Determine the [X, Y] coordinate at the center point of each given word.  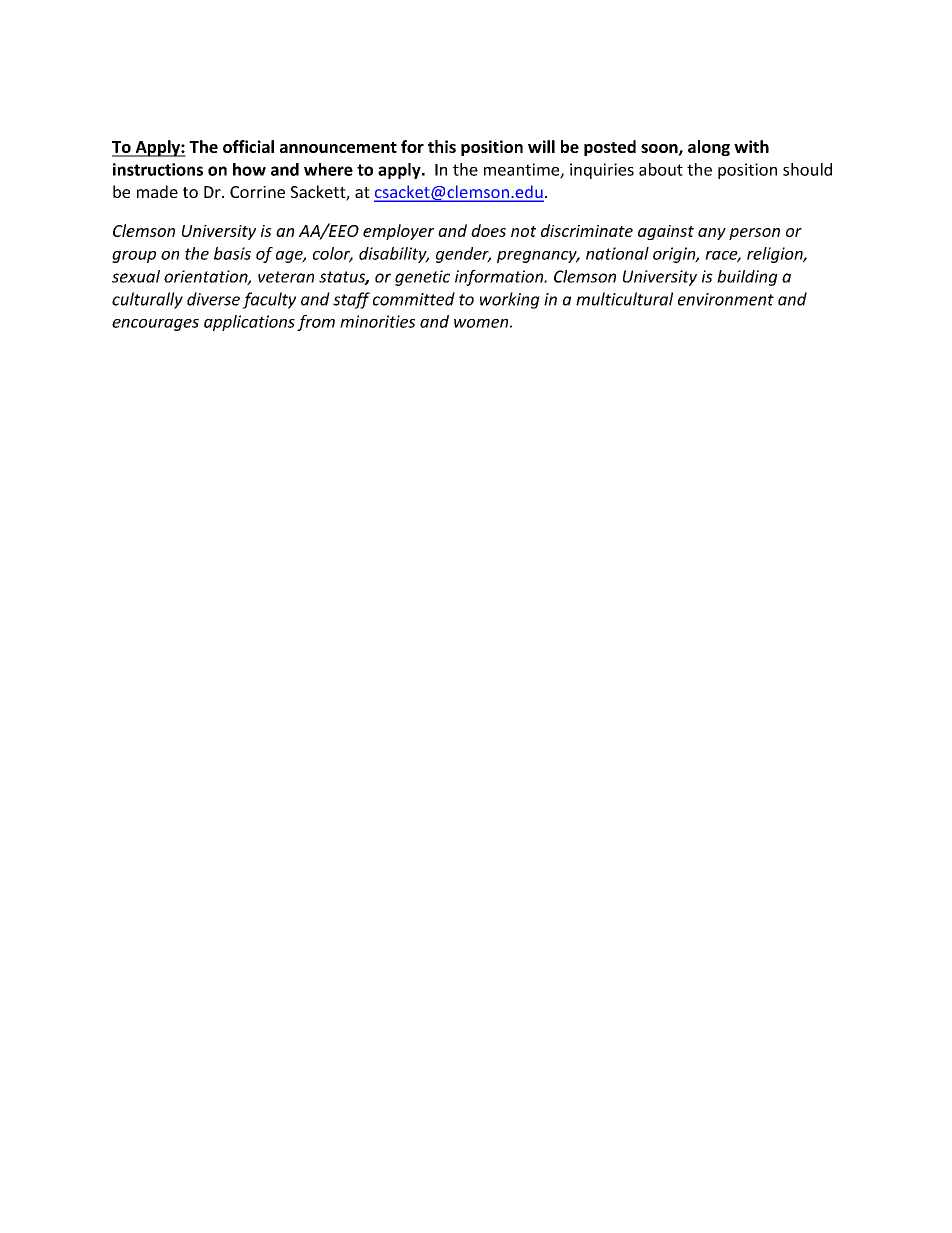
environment [726, 299]
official [248, 146]
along [709, 148]
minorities [377, 321]
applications [249, 323]
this [442, 146]
